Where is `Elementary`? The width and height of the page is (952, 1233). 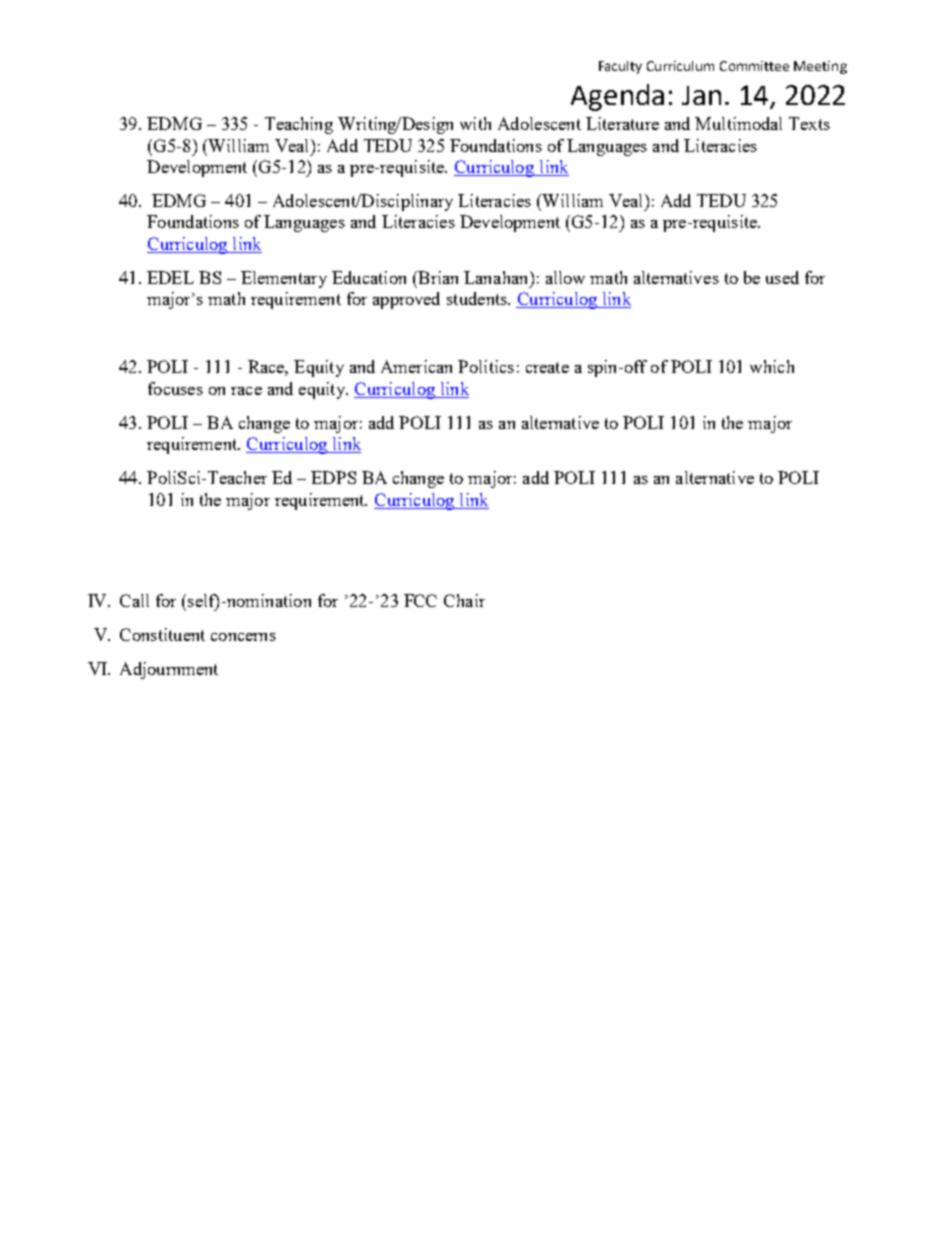
Elementary is located at coordinates (284, 279).
